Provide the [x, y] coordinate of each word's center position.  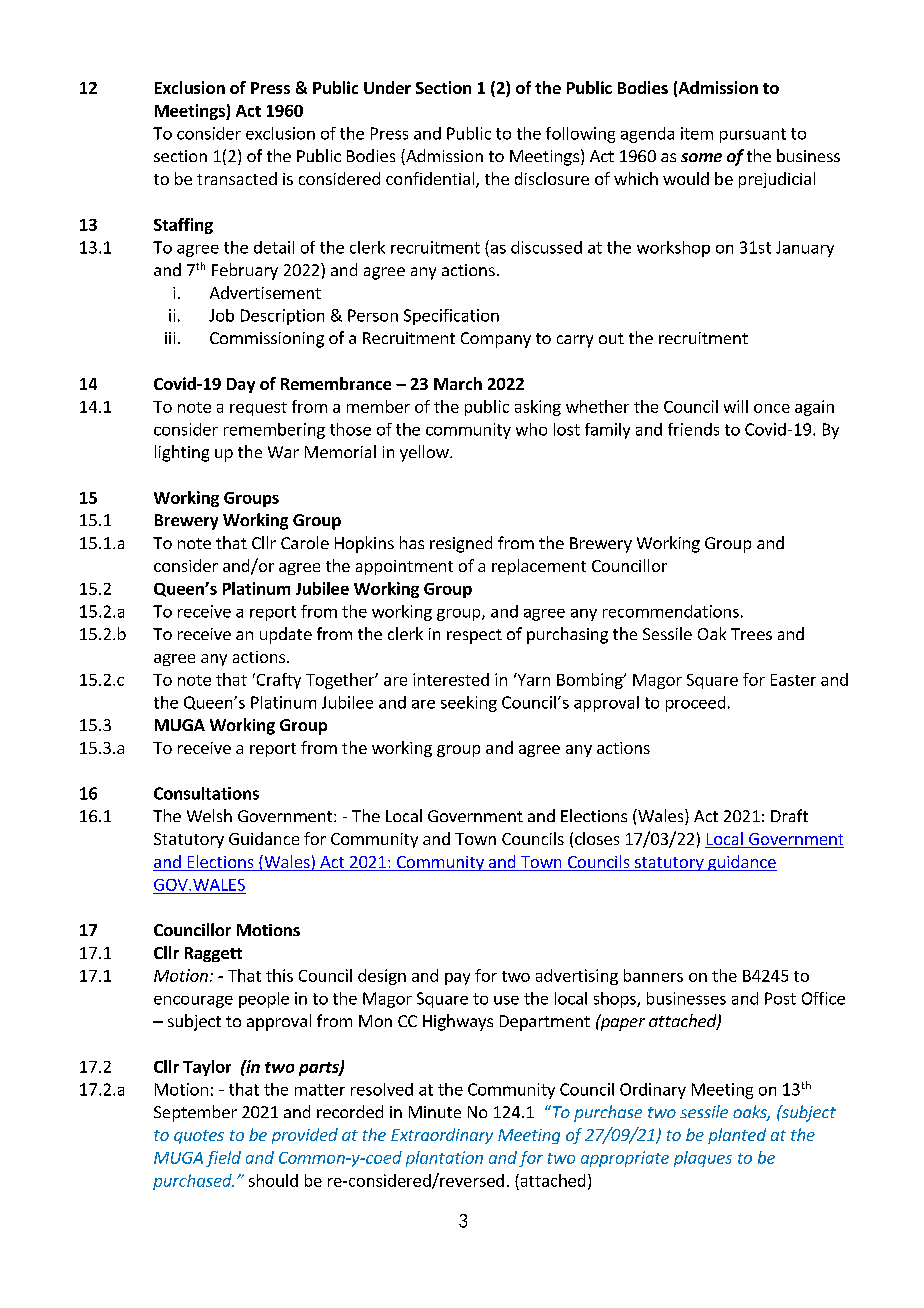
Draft [789, 815]
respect [474, 636]
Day [241, 385]
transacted [237, 178]
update [286, 635]
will [736, 406]
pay [457, 979]
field [223, 1159]
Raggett [213, 954]
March [458, 383]
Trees [751, 634]
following [580, 135]
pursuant [753, 135]
